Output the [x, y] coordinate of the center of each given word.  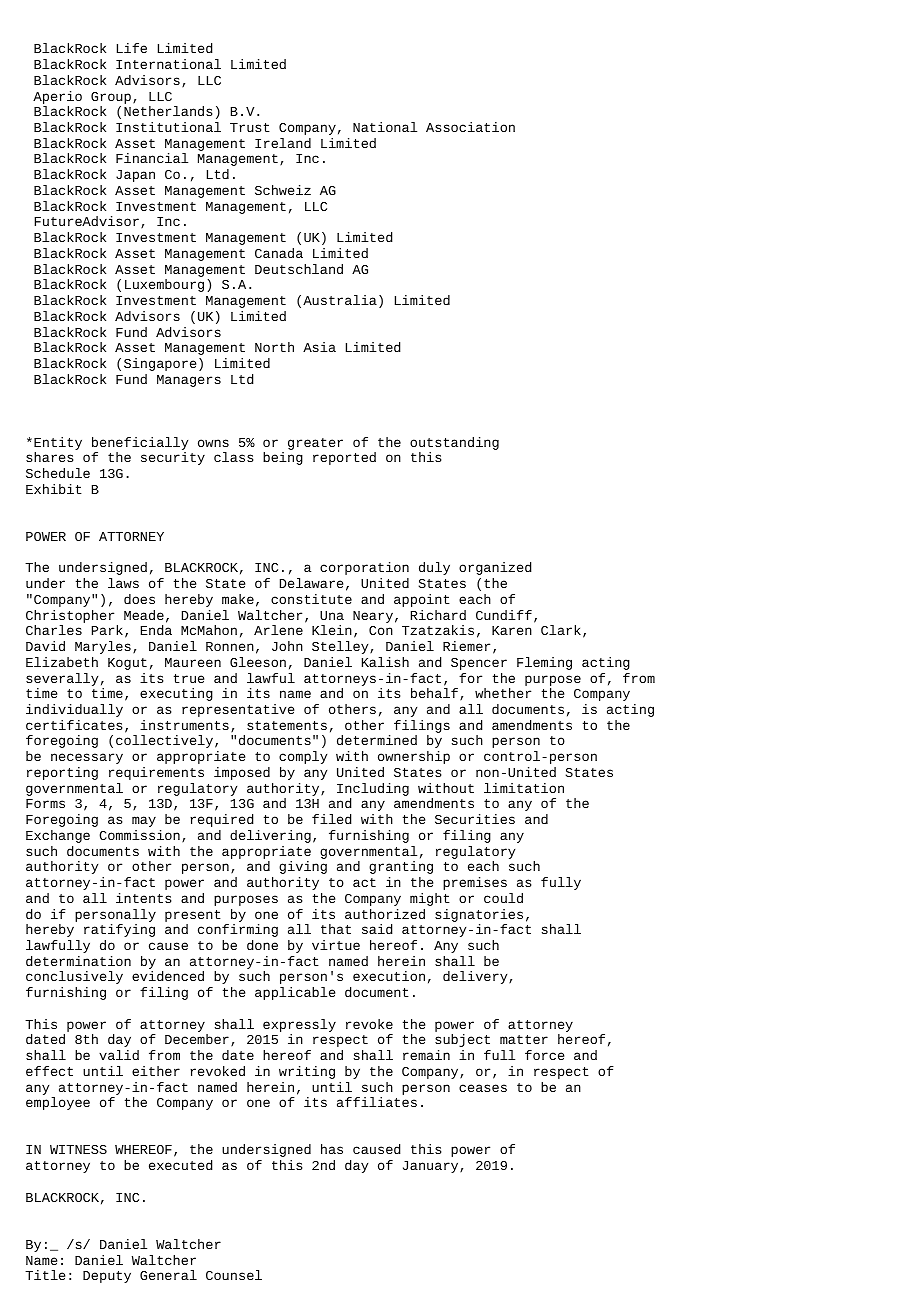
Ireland [283, 143]
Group [111, 98]
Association [470, 127]
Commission [139, 835]
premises [475, 883]
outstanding [454, 443]
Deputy [107, 1277]
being [283, 458]
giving [303, 867]
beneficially [140, 443]
